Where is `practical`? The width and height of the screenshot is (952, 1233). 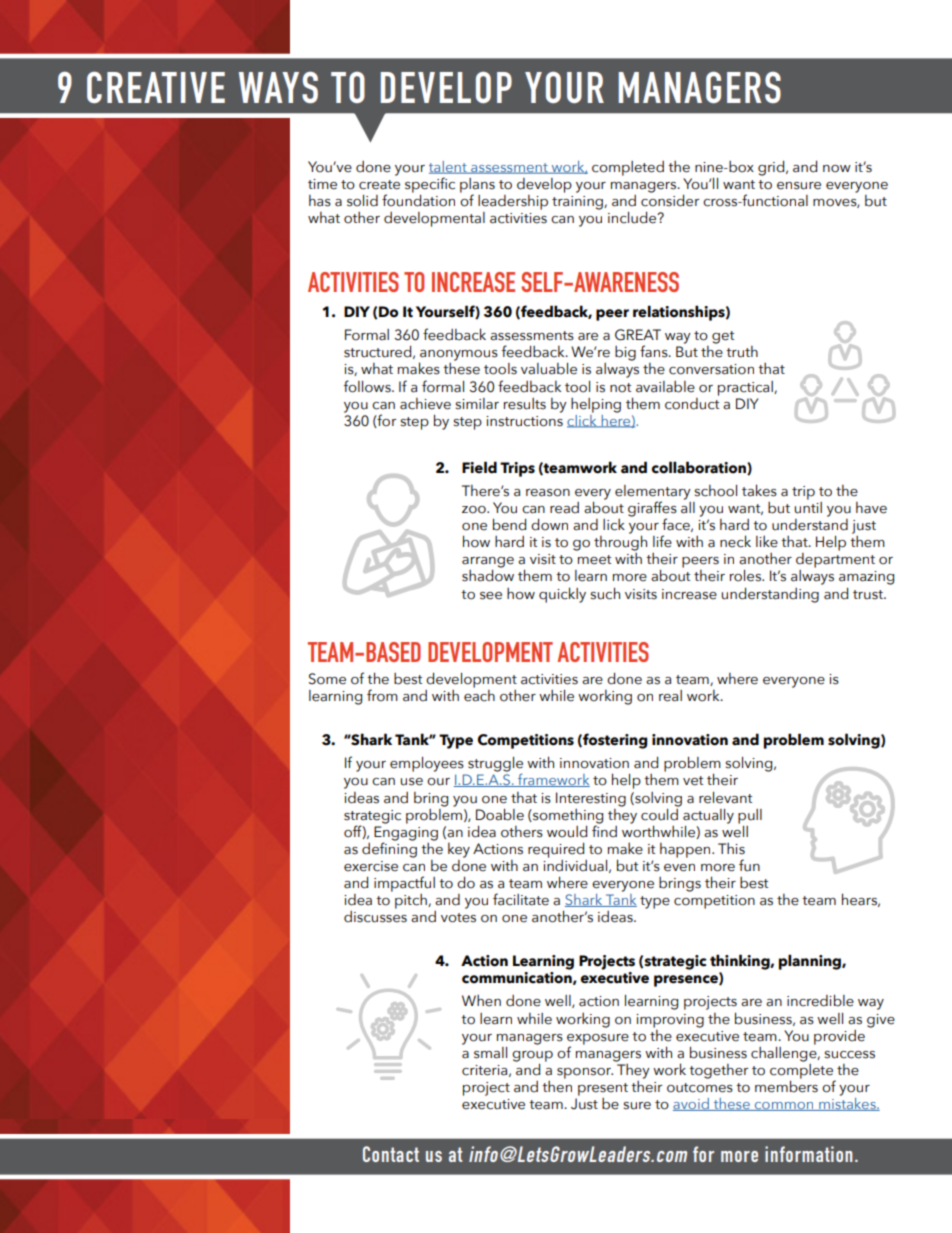
practical is located at coordinates (746, 388).
